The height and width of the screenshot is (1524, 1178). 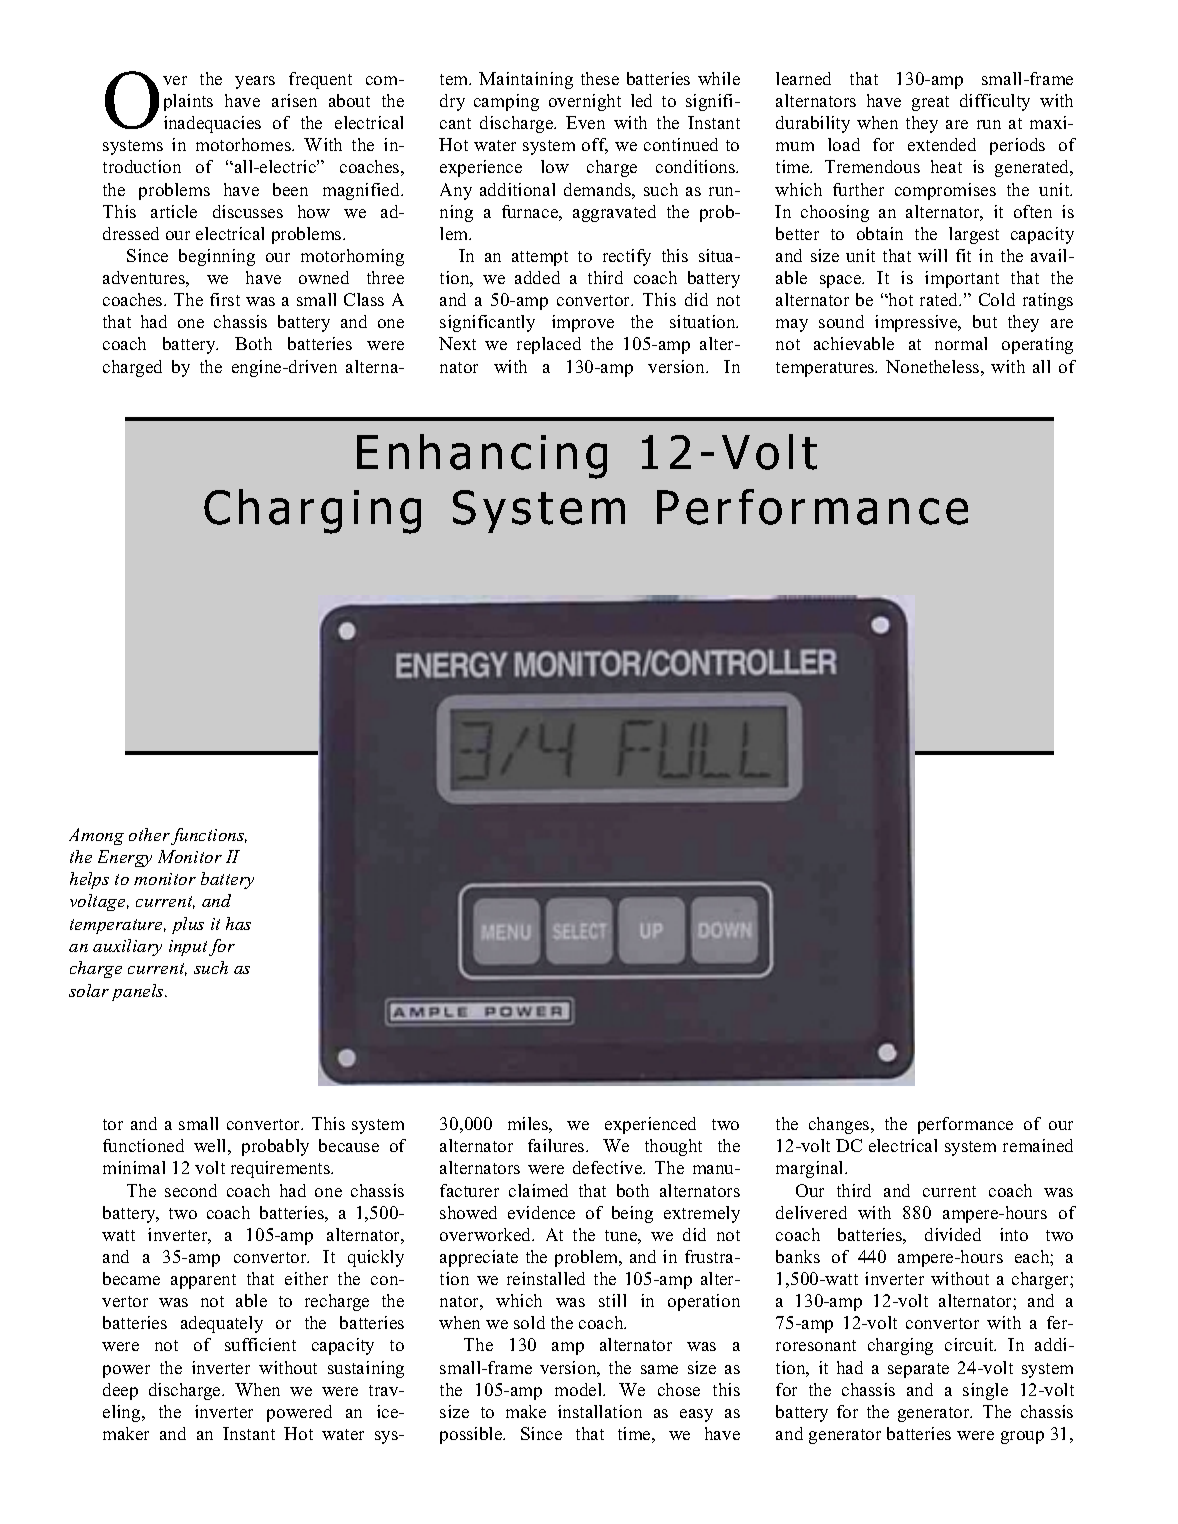 What do you see at coordinates (585, 122) in the screenshot?
I see `Even` at bounding box center [585, 122].
